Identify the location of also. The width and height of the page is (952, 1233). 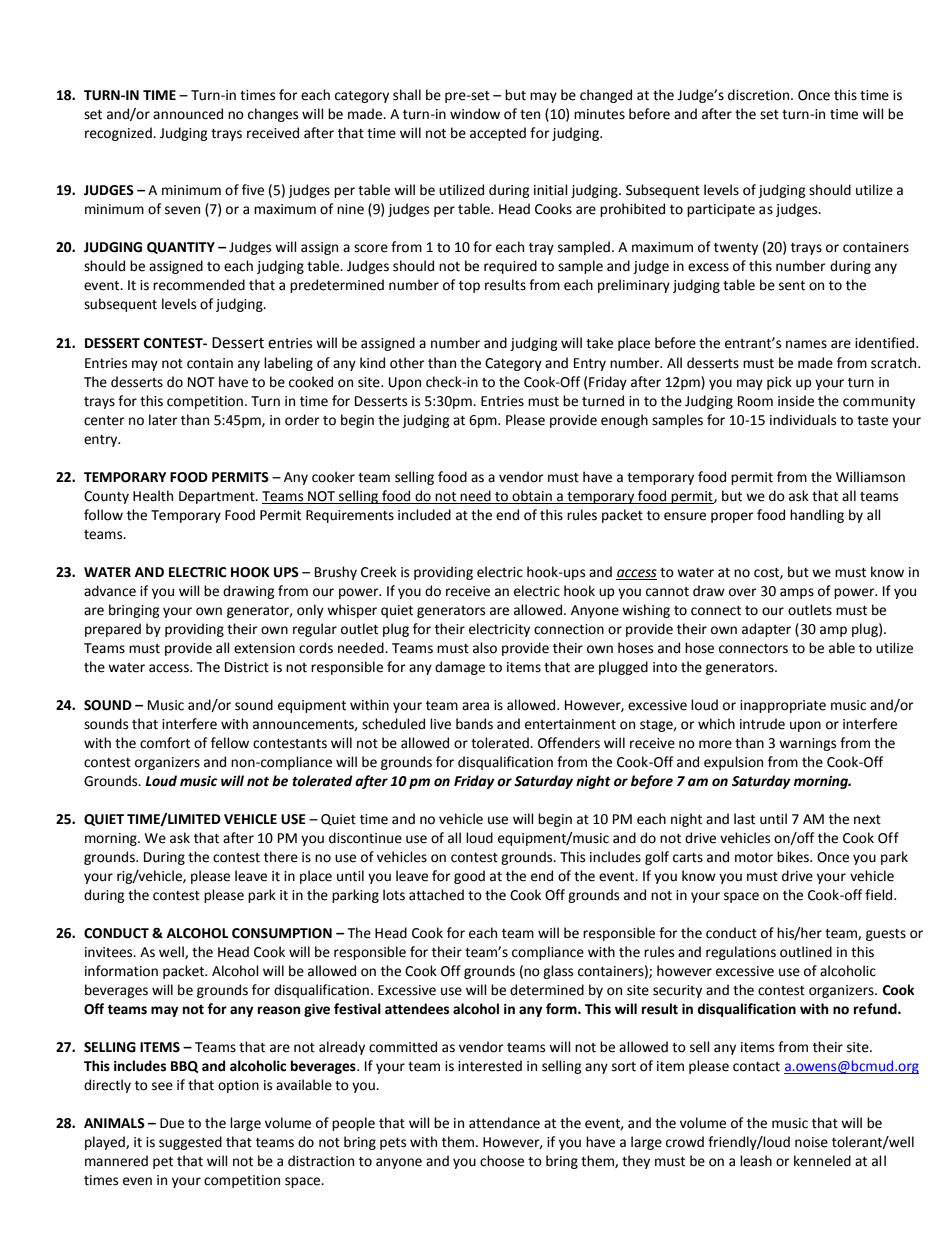
(485, 648).
